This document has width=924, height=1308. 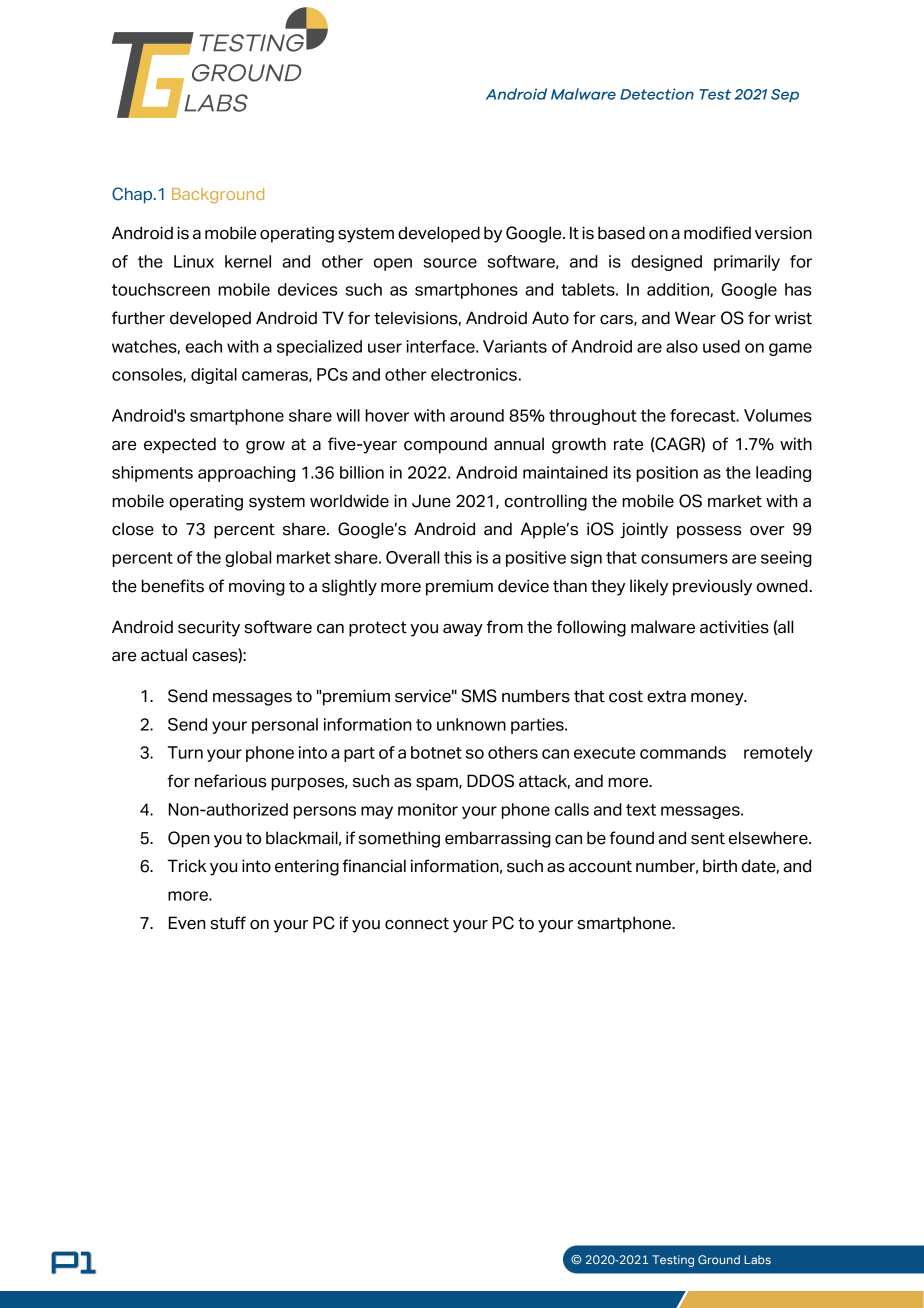 What do you see at coordinates (657, 94) in the document?
I see `Detection` at bounding box center [657, 94].
